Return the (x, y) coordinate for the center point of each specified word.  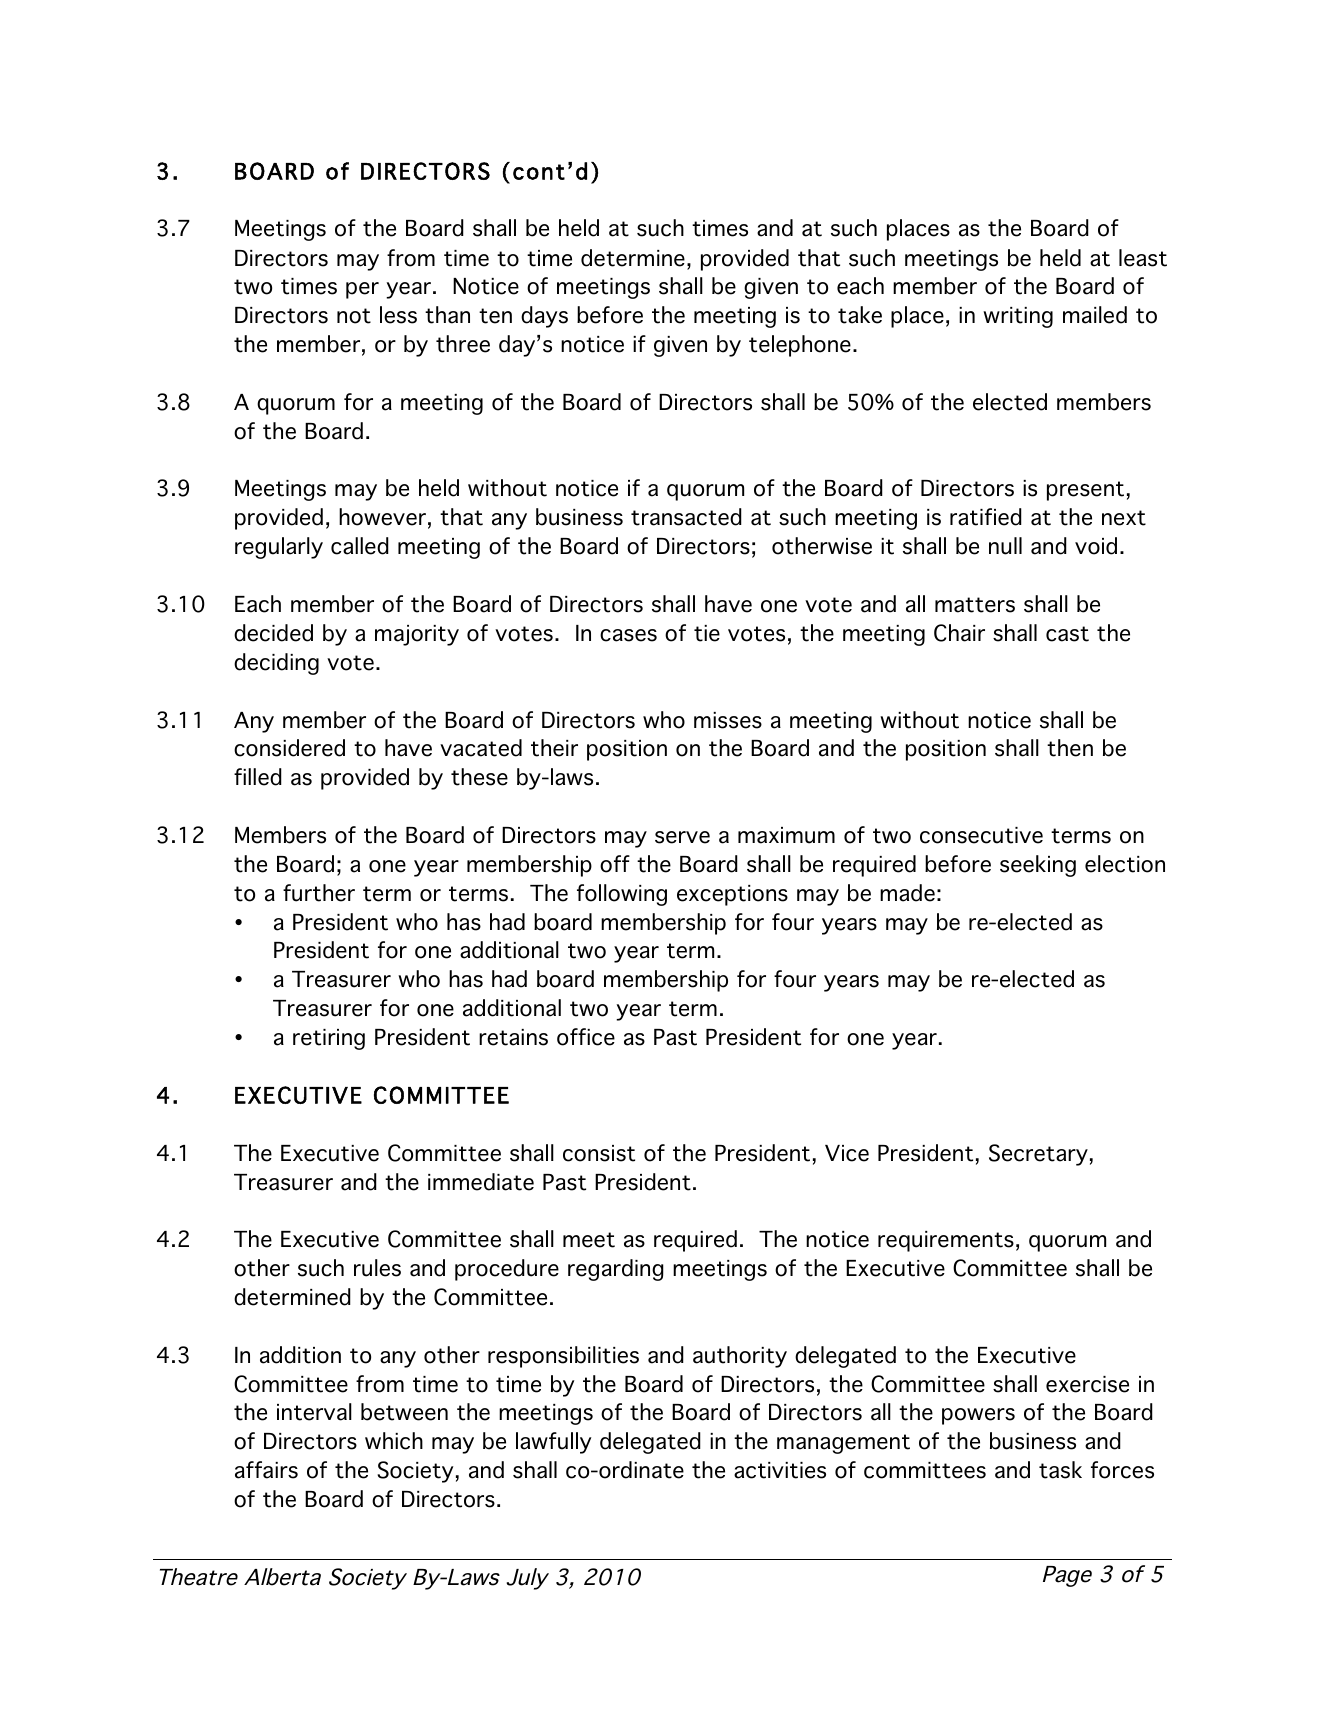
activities (780, 1470)
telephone (800, 346)
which (394, 1441)
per (362, 290)
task (1060, 1470)
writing (1018, 317)
